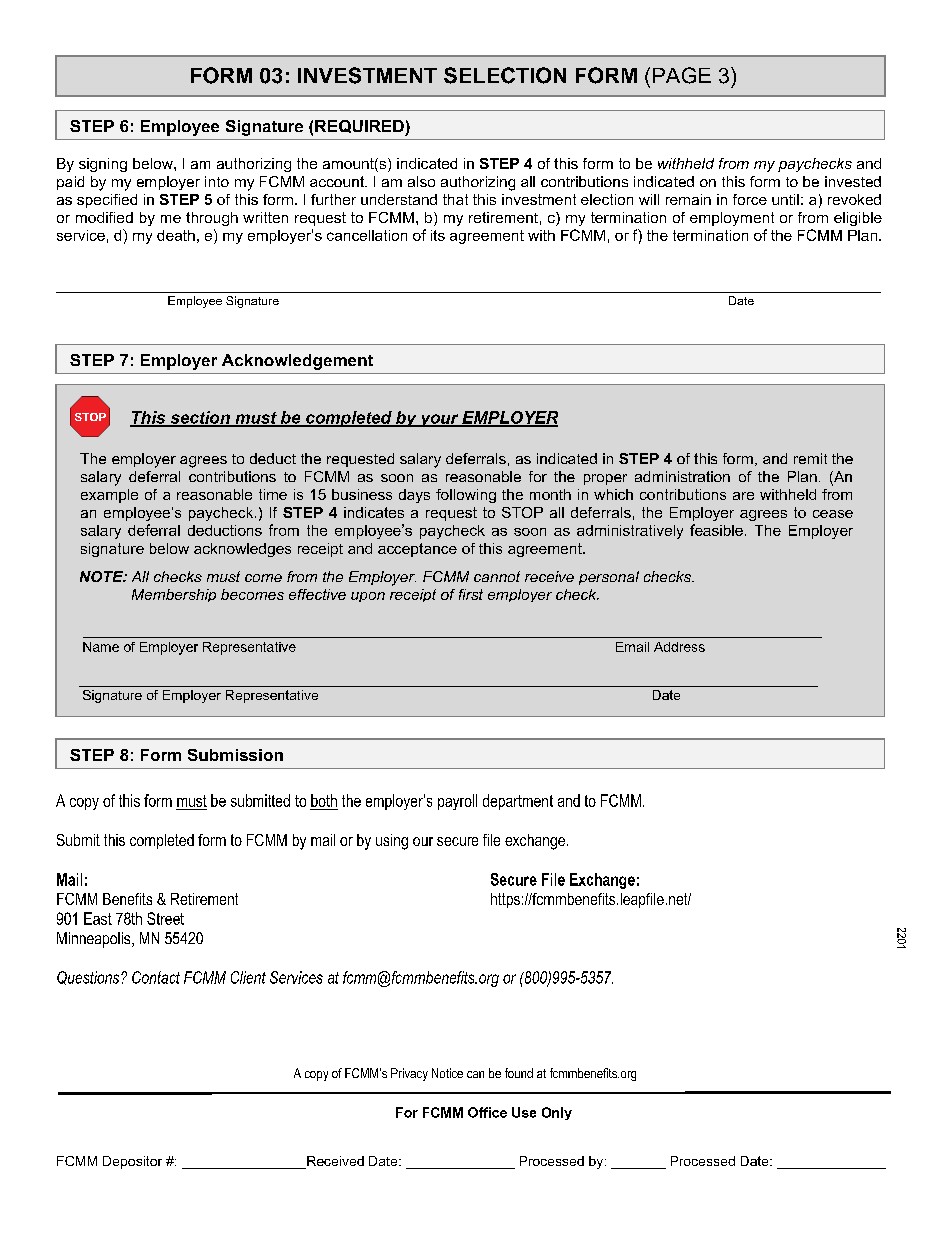  What do you see at coordinates (165, 918) in the document?
I see `Street` at bounding box center [165, 918].
